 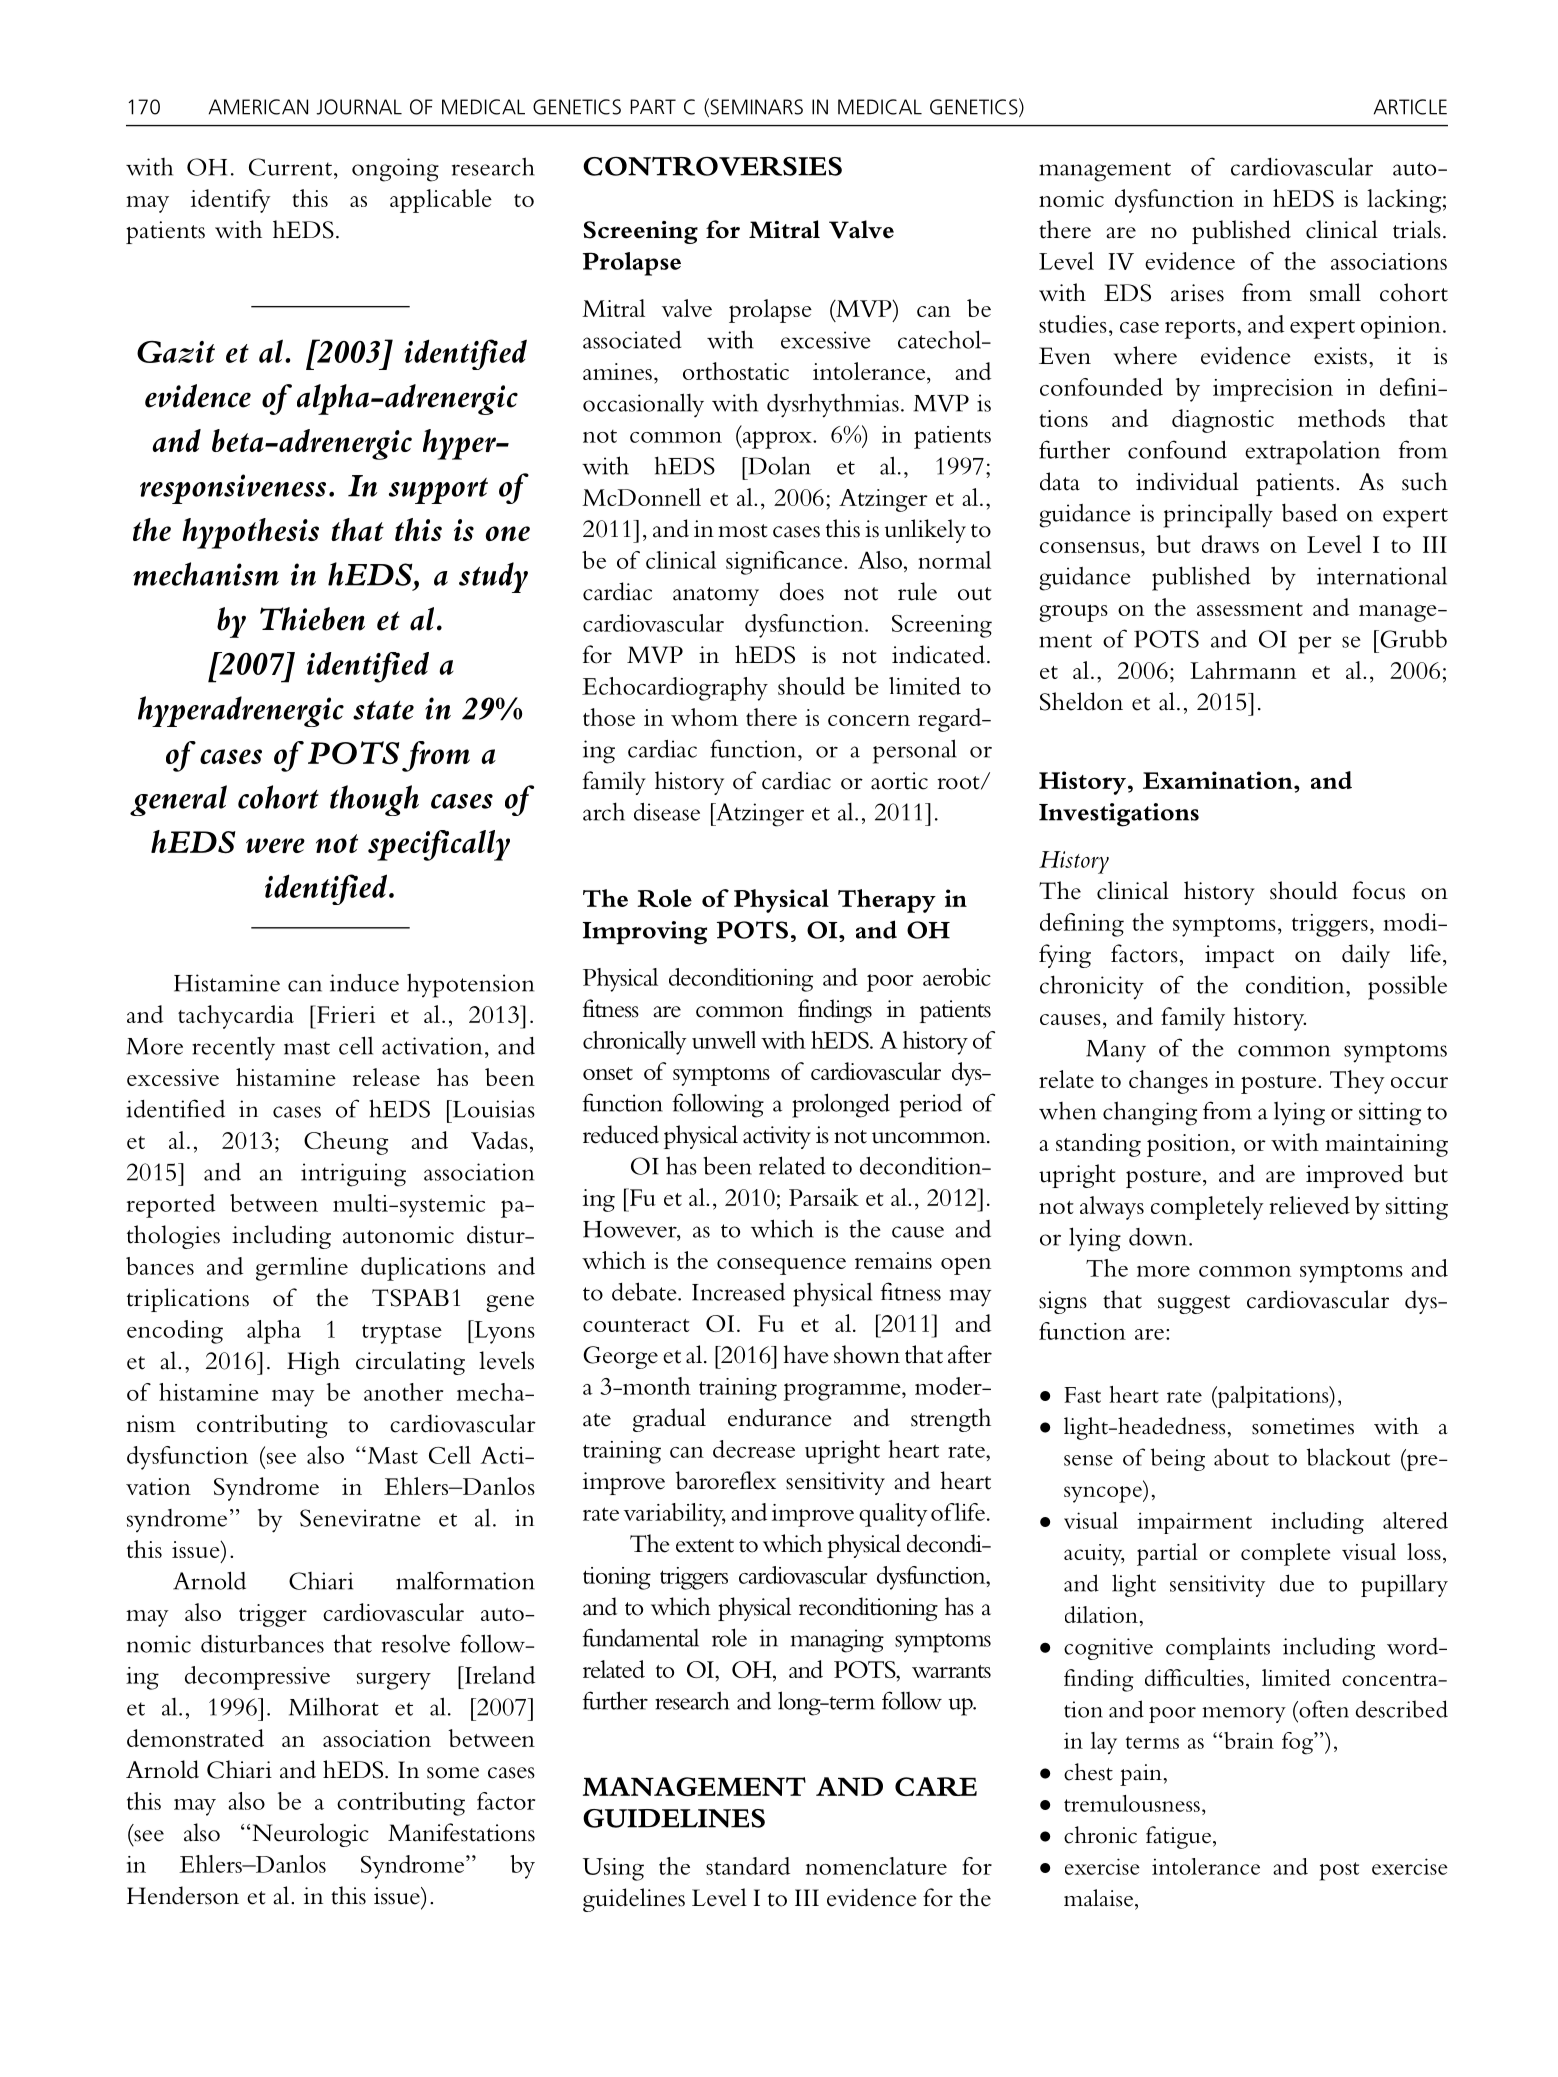 What do you see at coordinates (1230, 544) in the screenshot?
I see `draws` at bounding box center [1230, 544].
